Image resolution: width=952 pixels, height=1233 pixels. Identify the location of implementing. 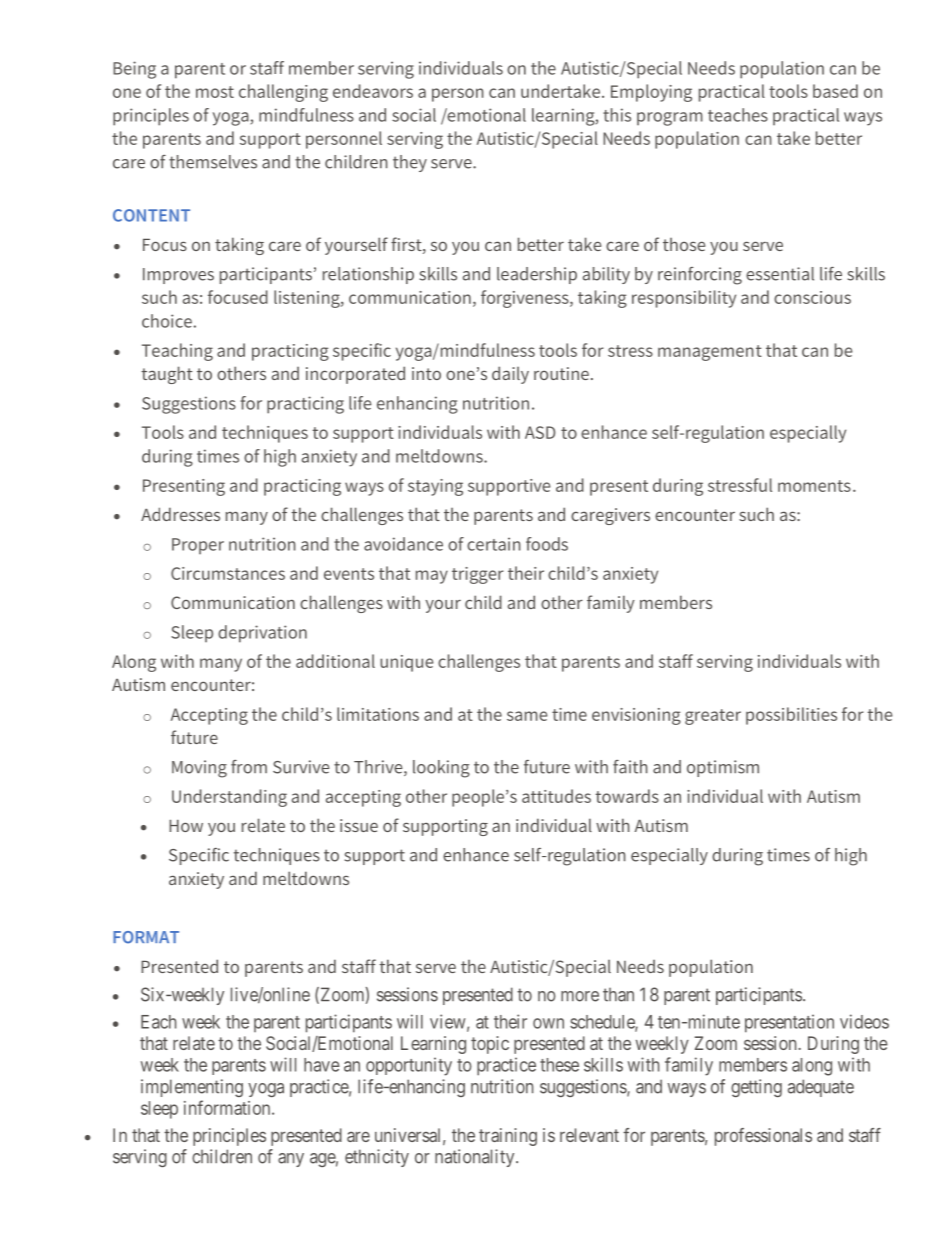
(192, 1088).
